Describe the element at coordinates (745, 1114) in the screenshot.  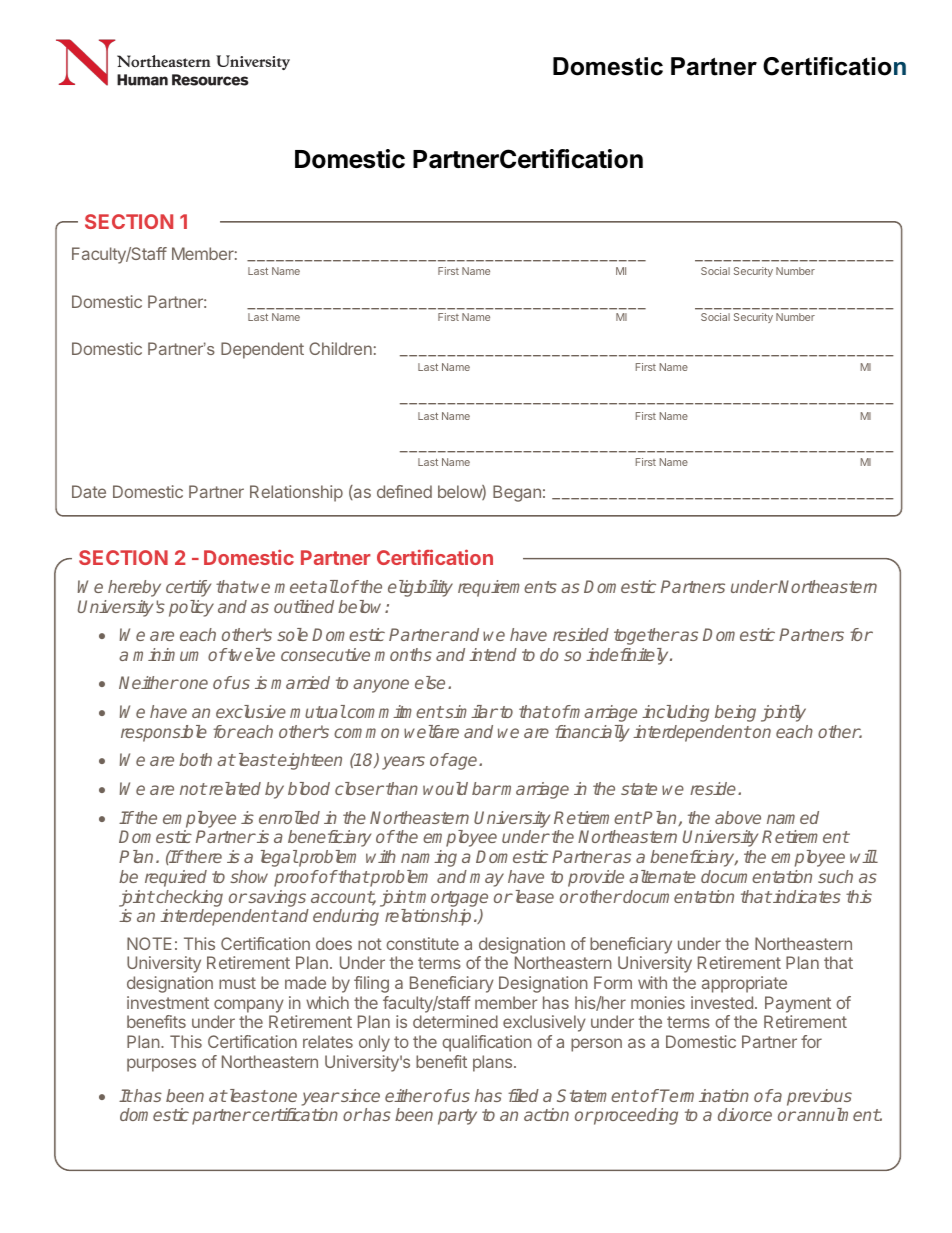
I see `divorce` at that location.
